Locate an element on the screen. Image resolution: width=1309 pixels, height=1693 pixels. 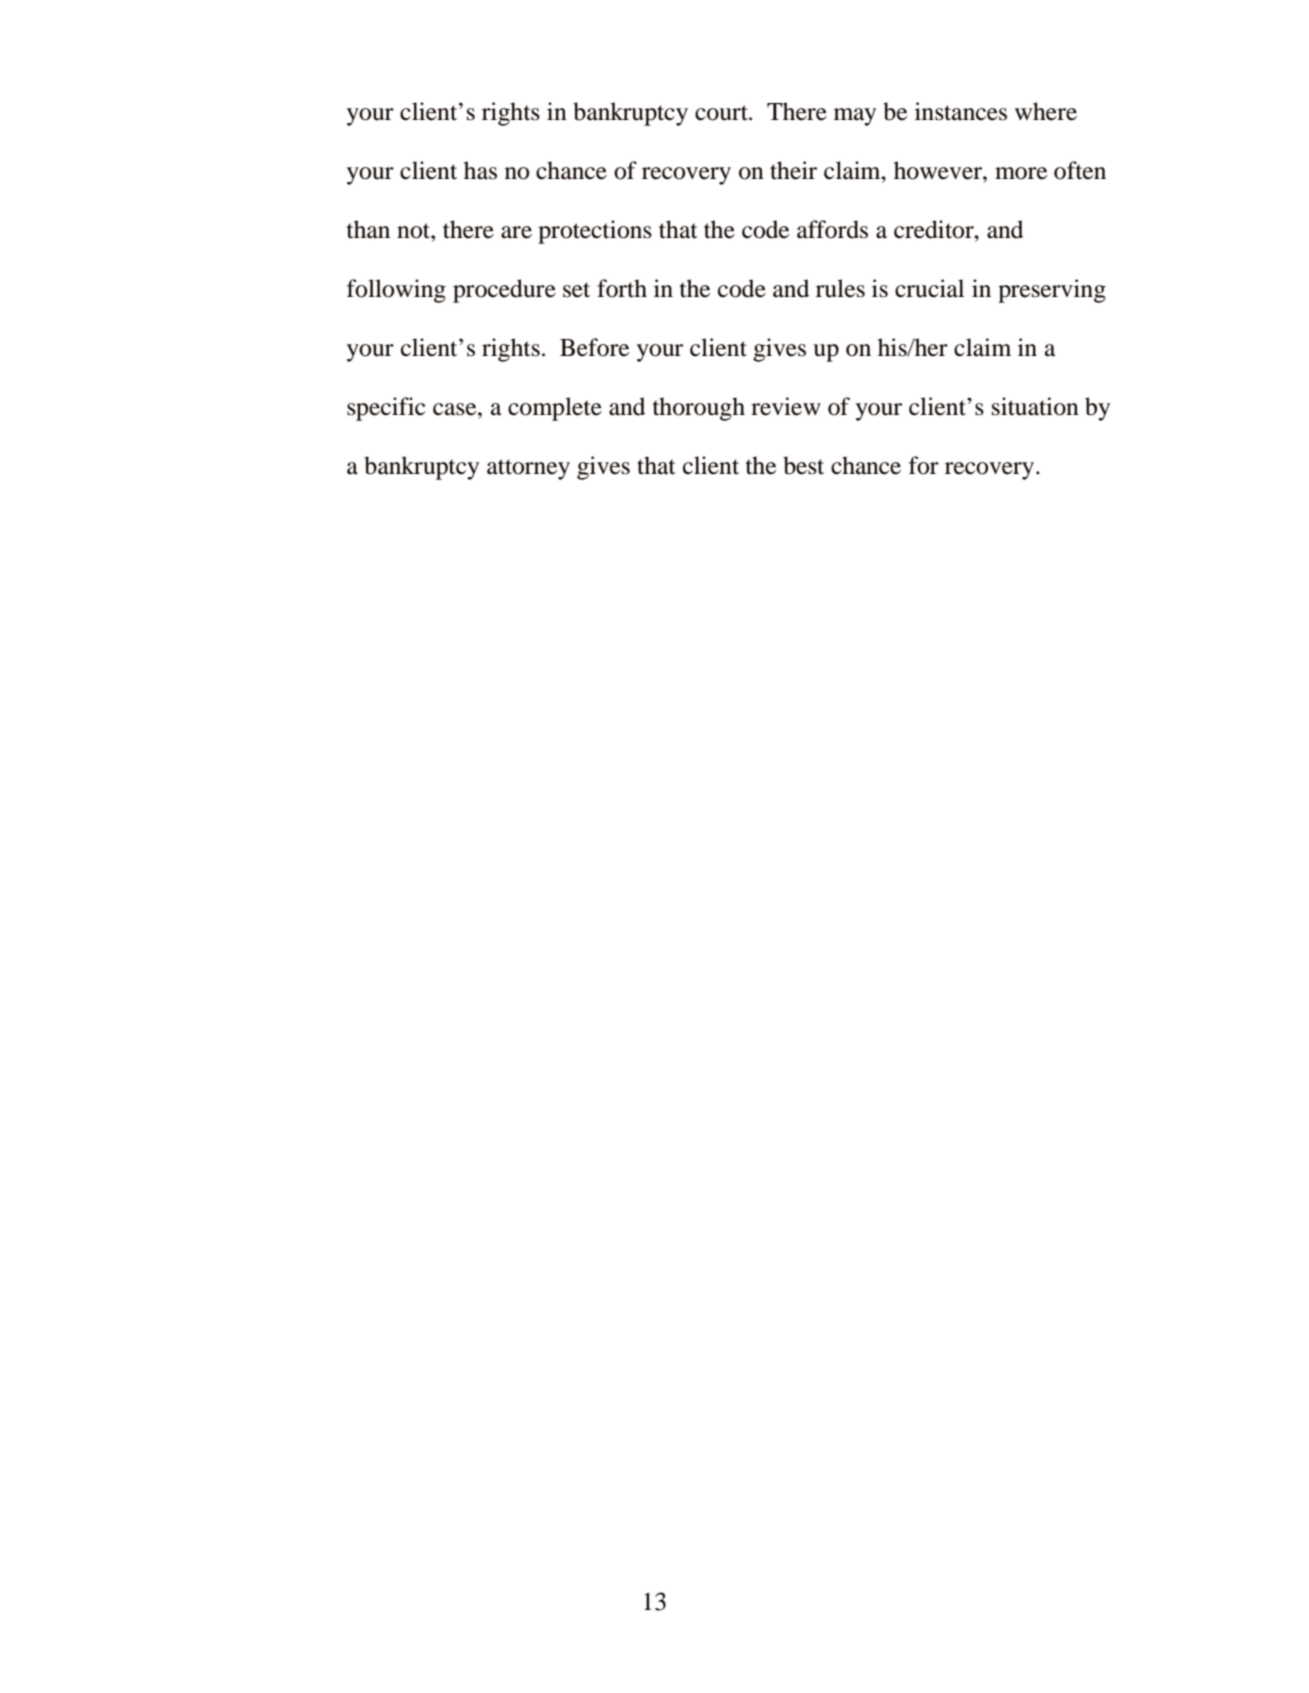
court is located at coordinates (723, 113).
